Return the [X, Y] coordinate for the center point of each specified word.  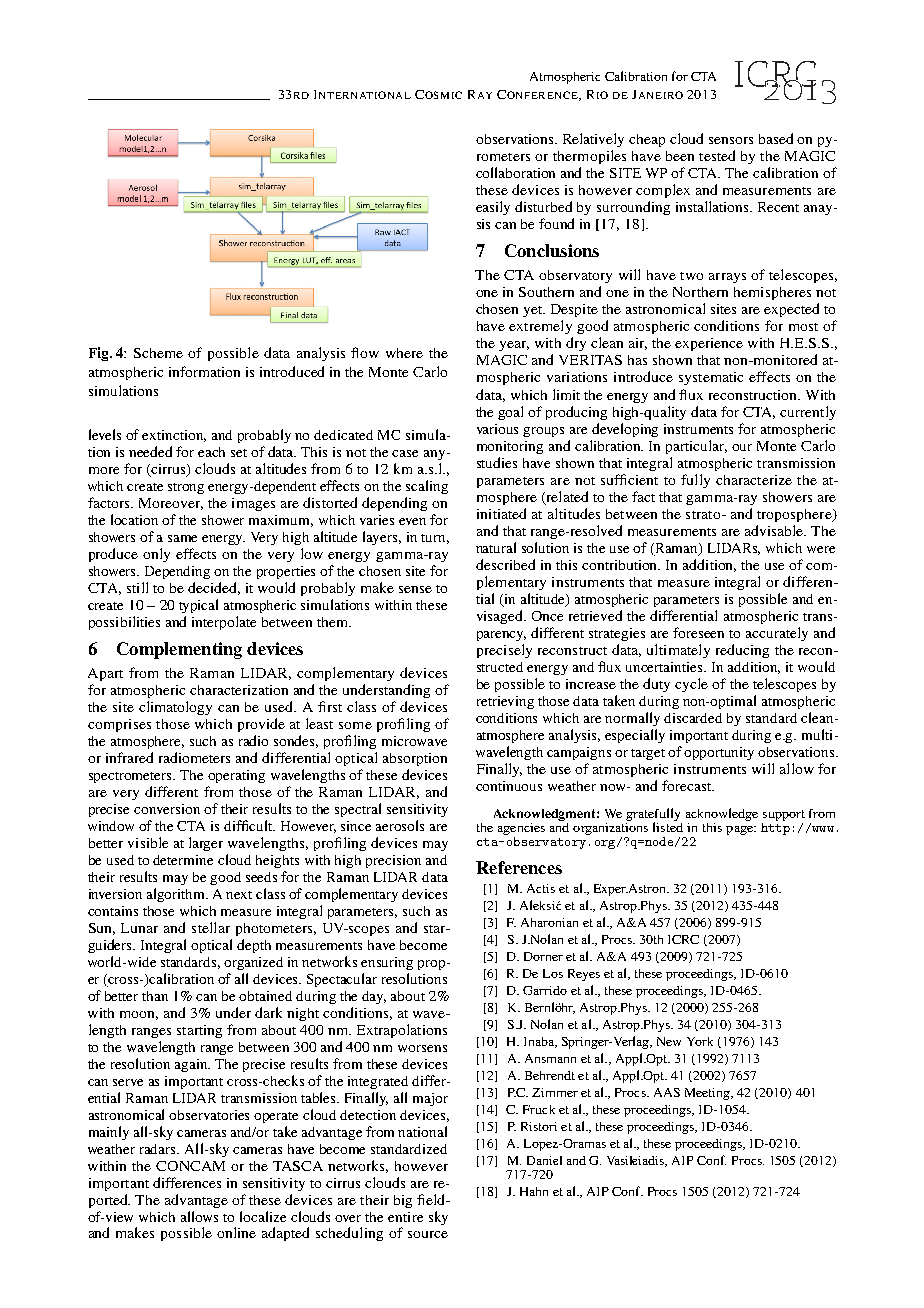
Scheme [158, 353]
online [236, 1232]
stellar [211, 927]
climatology [175, 708]
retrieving [505, 702]
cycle [691, 685]
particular [696, 447]
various [497, 429]
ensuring [387, 963]
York [700, 1041]
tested [717, 155]
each [211, 452]
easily [493, 208]
